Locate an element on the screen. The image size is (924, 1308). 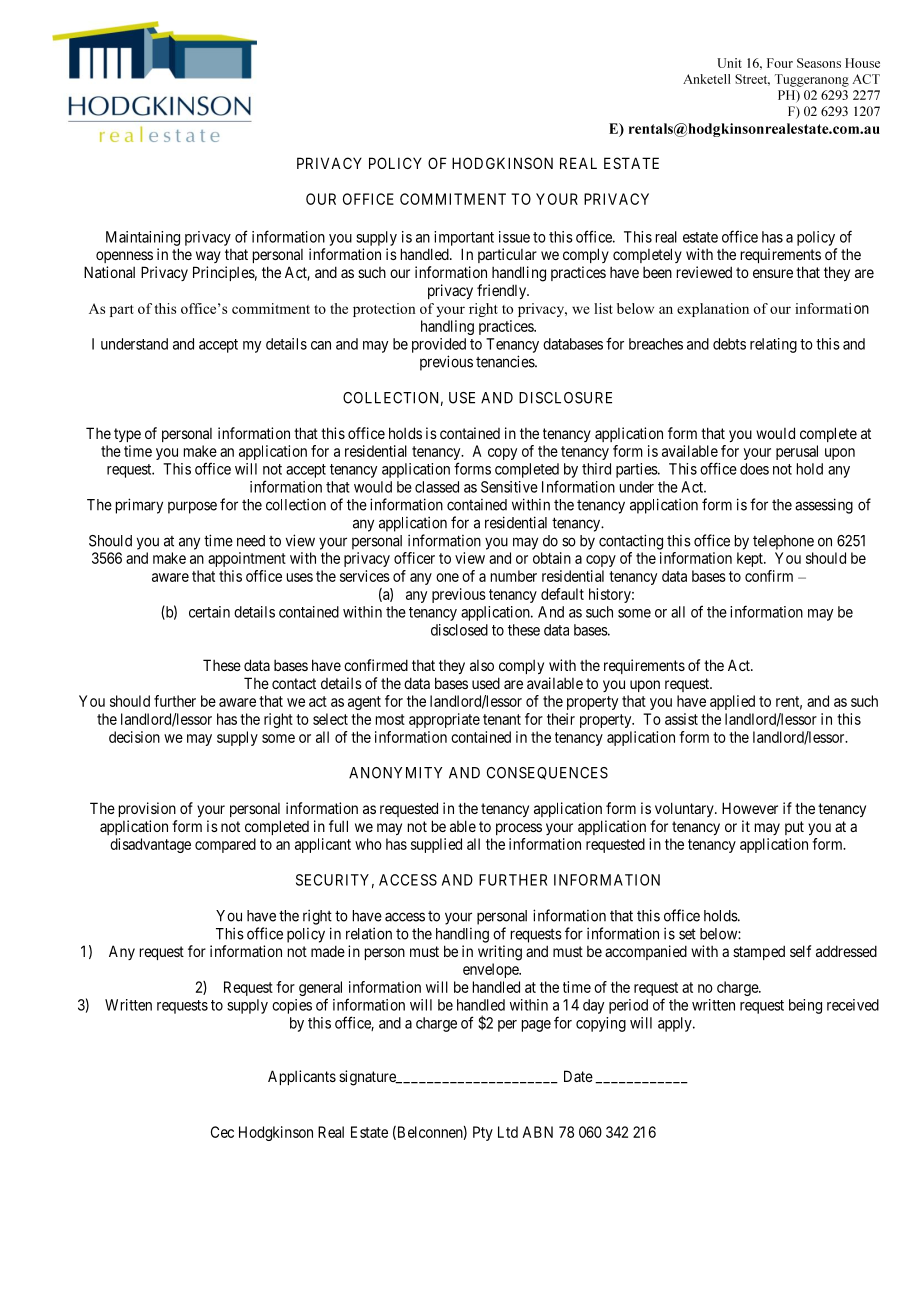
decision is located at coordinates (134, 737).
